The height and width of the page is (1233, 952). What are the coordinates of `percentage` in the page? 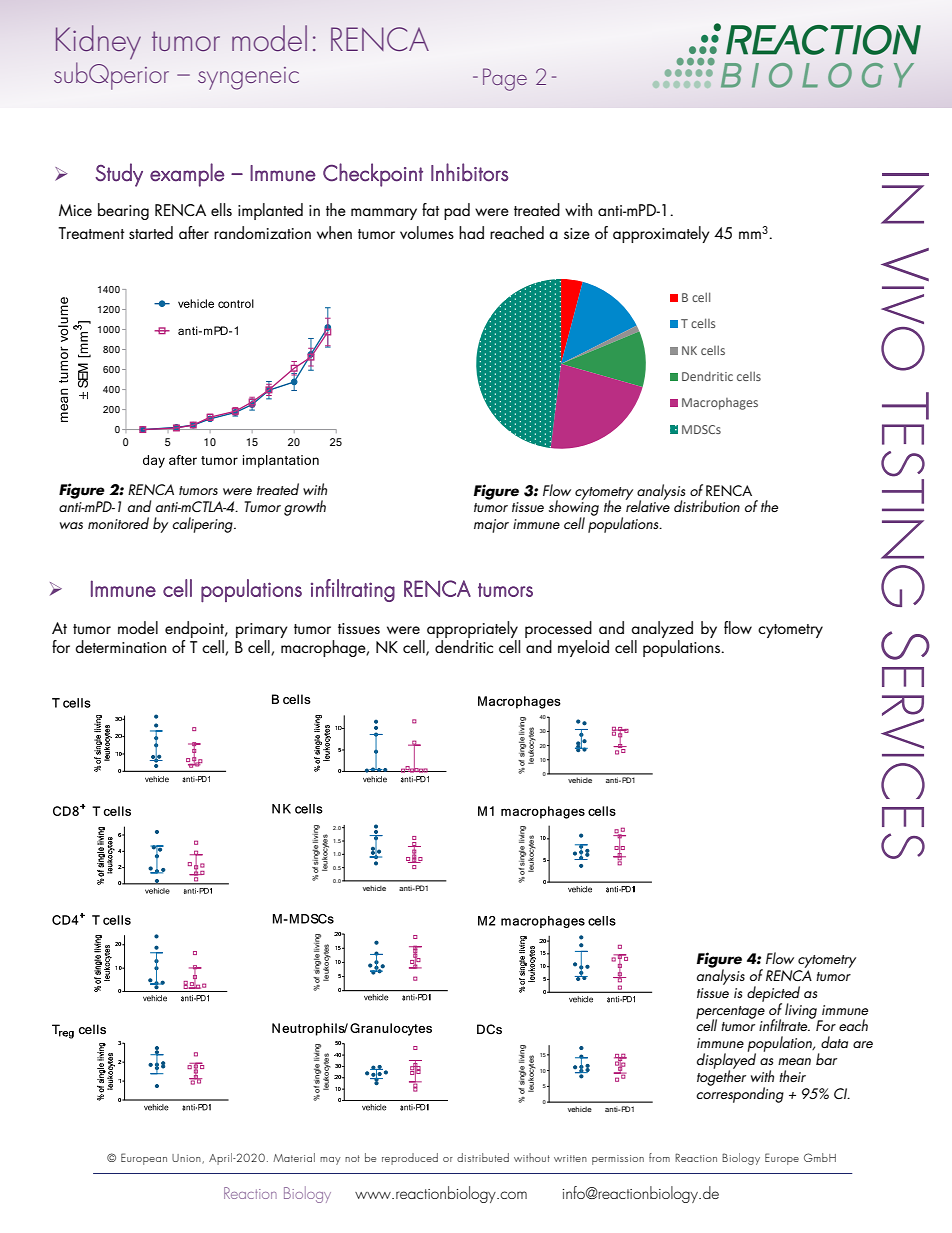 It's located at (730, 1013).
